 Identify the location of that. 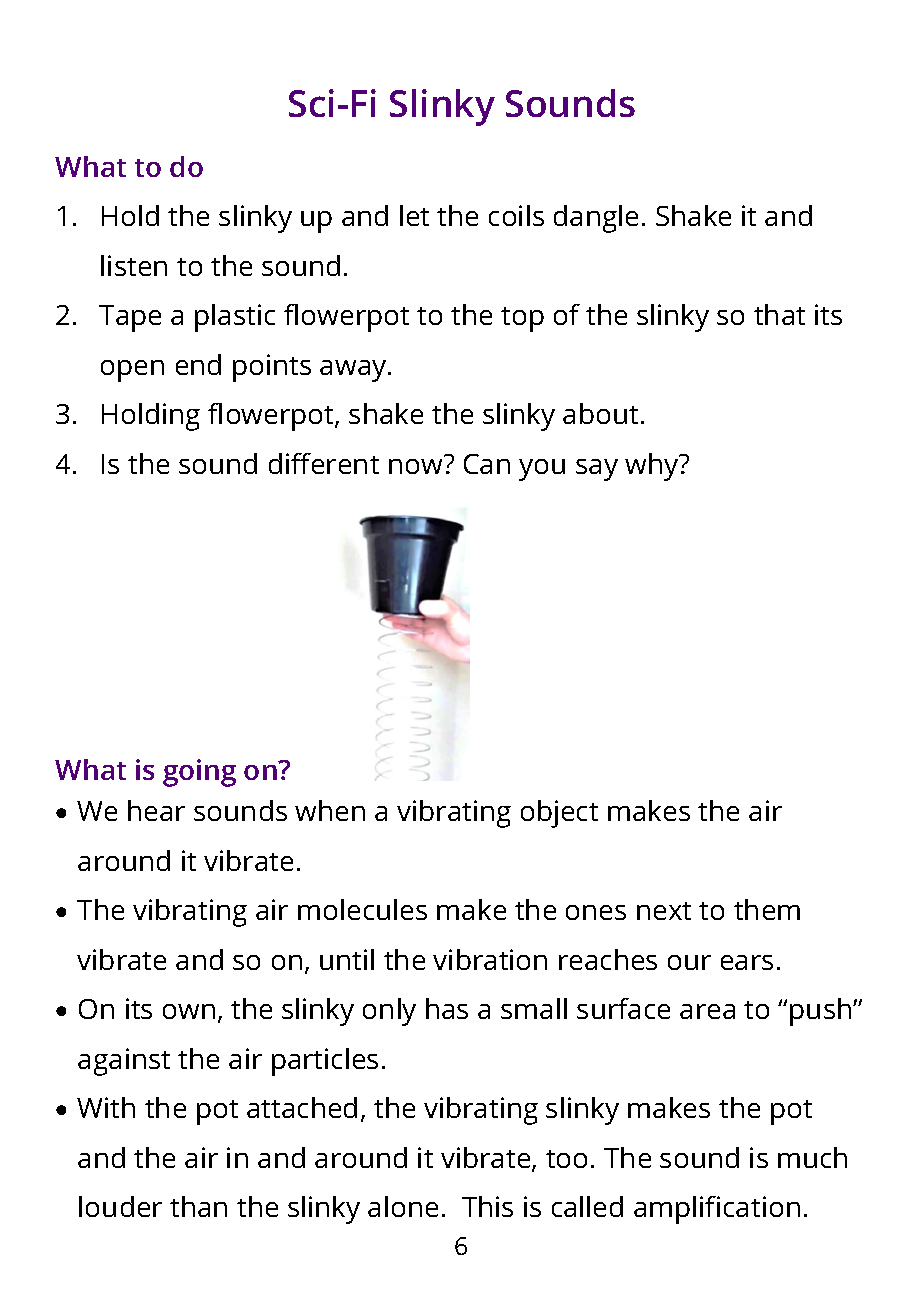
(779, 314).
